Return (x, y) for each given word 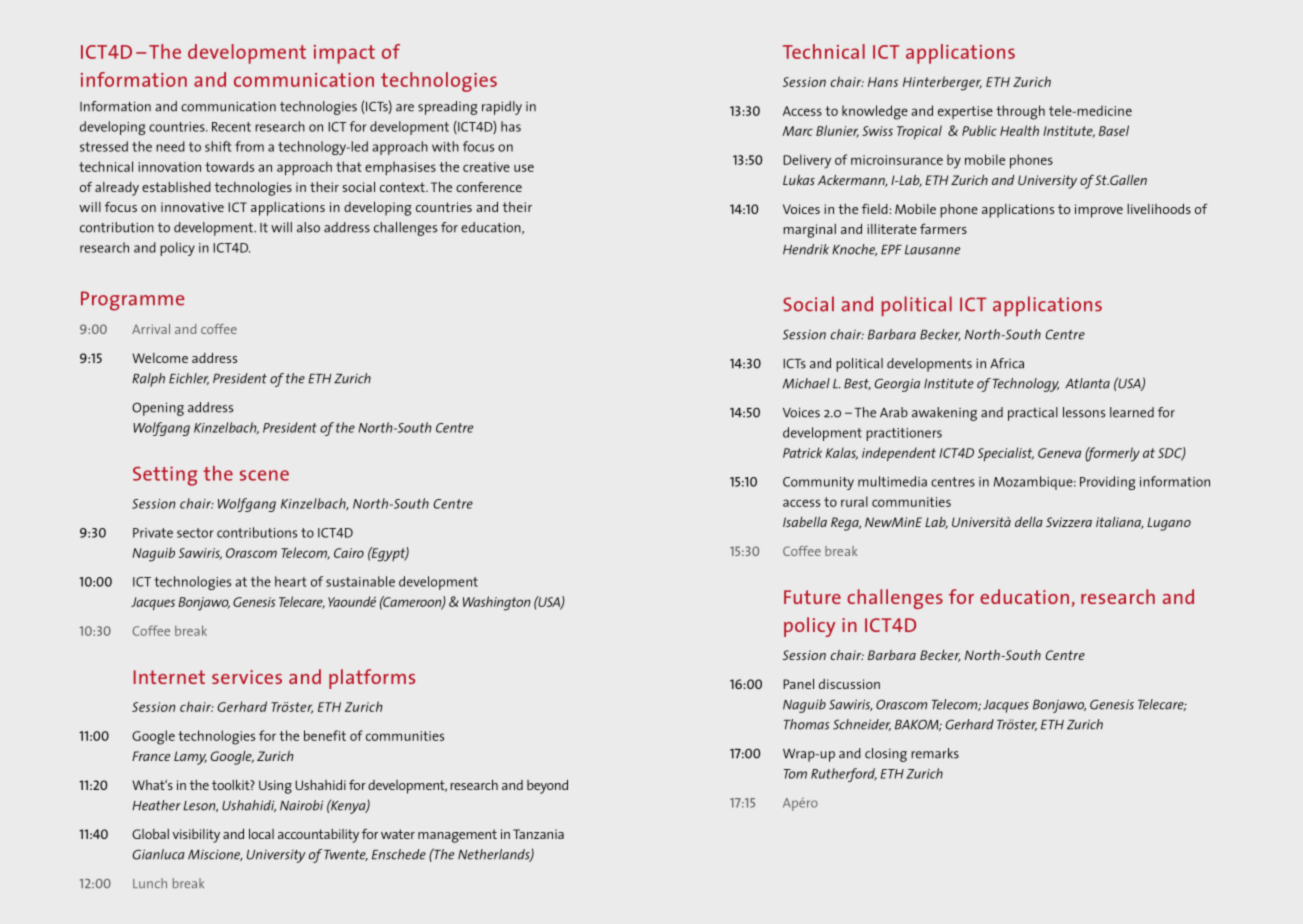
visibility (196, 836)
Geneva (1059, 453)
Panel (798, 684)
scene (264, 475)
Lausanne (932, 250)
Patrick (802, 452)
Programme (133, 301)
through (1020, 112)
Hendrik (806, 249)
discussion (849, 684)
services (247, 677)
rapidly (502, 108)
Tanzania (538, 834)
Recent (231, 127)
